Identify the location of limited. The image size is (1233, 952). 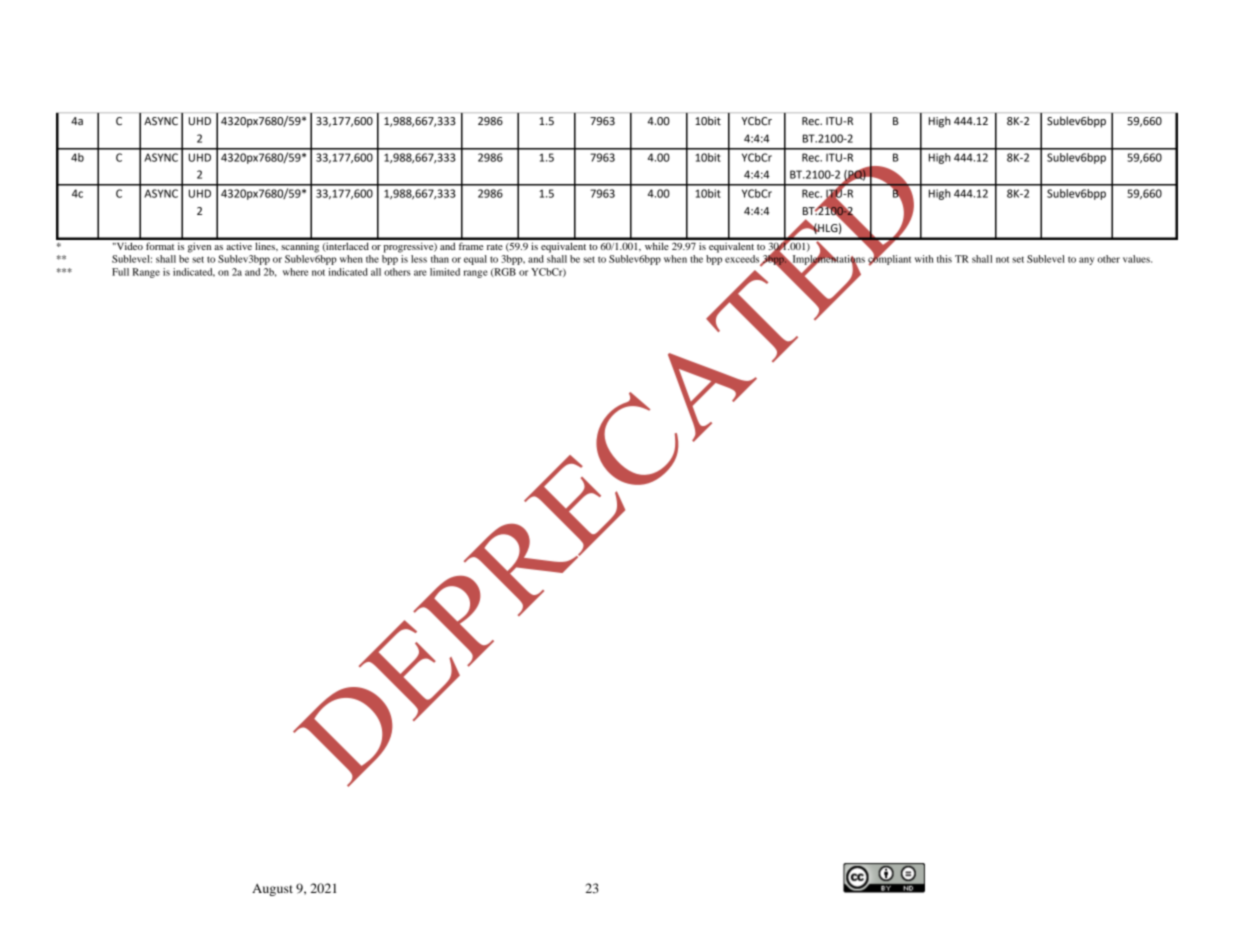
(445, 272).
